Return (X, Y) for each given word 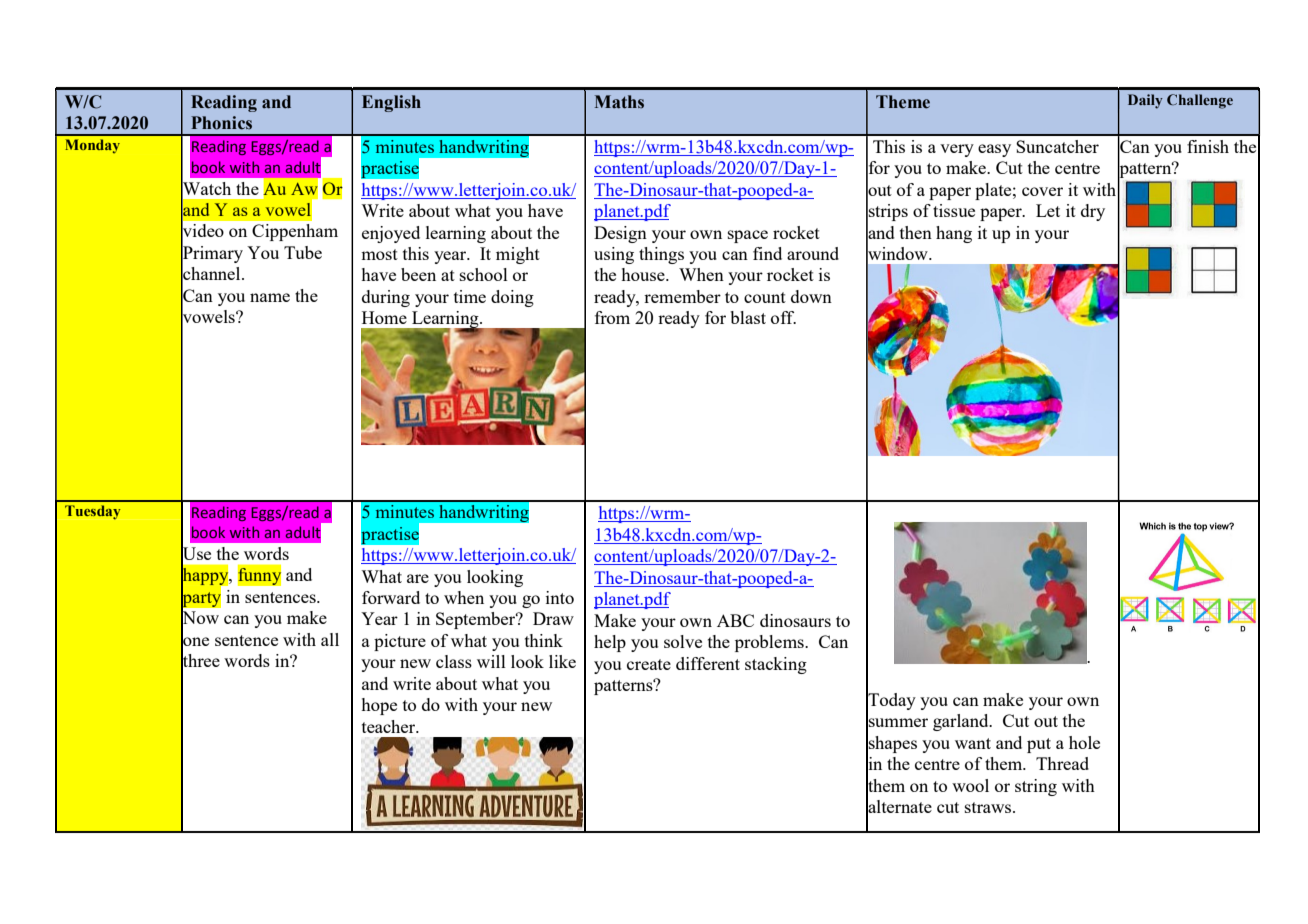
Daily (1145, 101)
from (612, 317)
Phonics (221, 123)
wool (970, 785)
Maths (619, 102)
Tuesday (93, 512)
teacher (390, 726)
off (783, 317)
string (1036, 787)
